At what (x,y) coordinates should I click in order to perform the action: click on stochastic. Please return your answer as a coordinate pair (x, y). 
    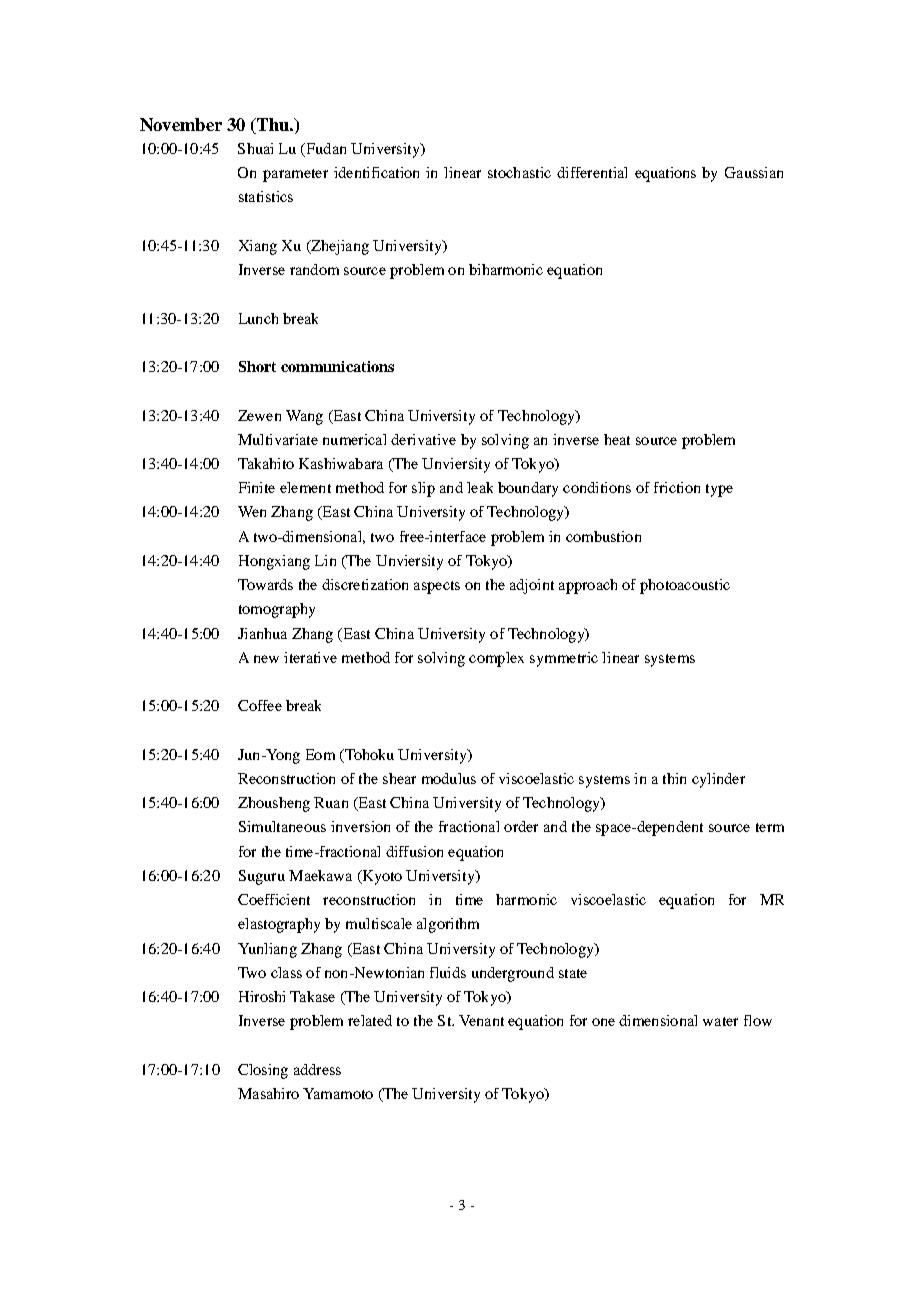
    Looking at the image, I should click on (519, 172).
